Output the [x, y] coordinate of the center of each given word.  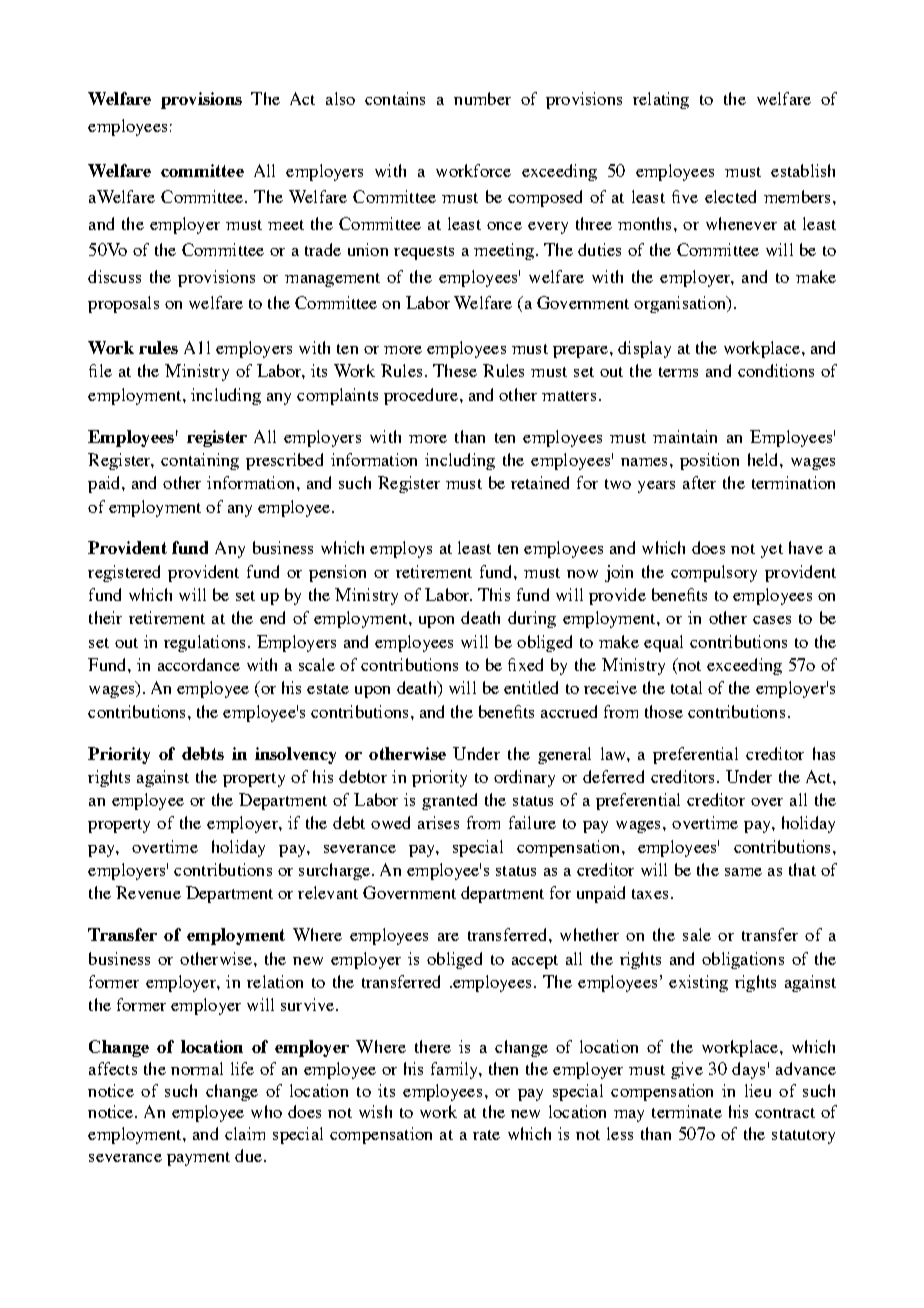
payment [198, 1159]
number [482, 98]
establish [803, 170]
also [340, 98]
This [494, 594]
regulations [204, 643]
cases [772, 620]
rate [486, 1135]
